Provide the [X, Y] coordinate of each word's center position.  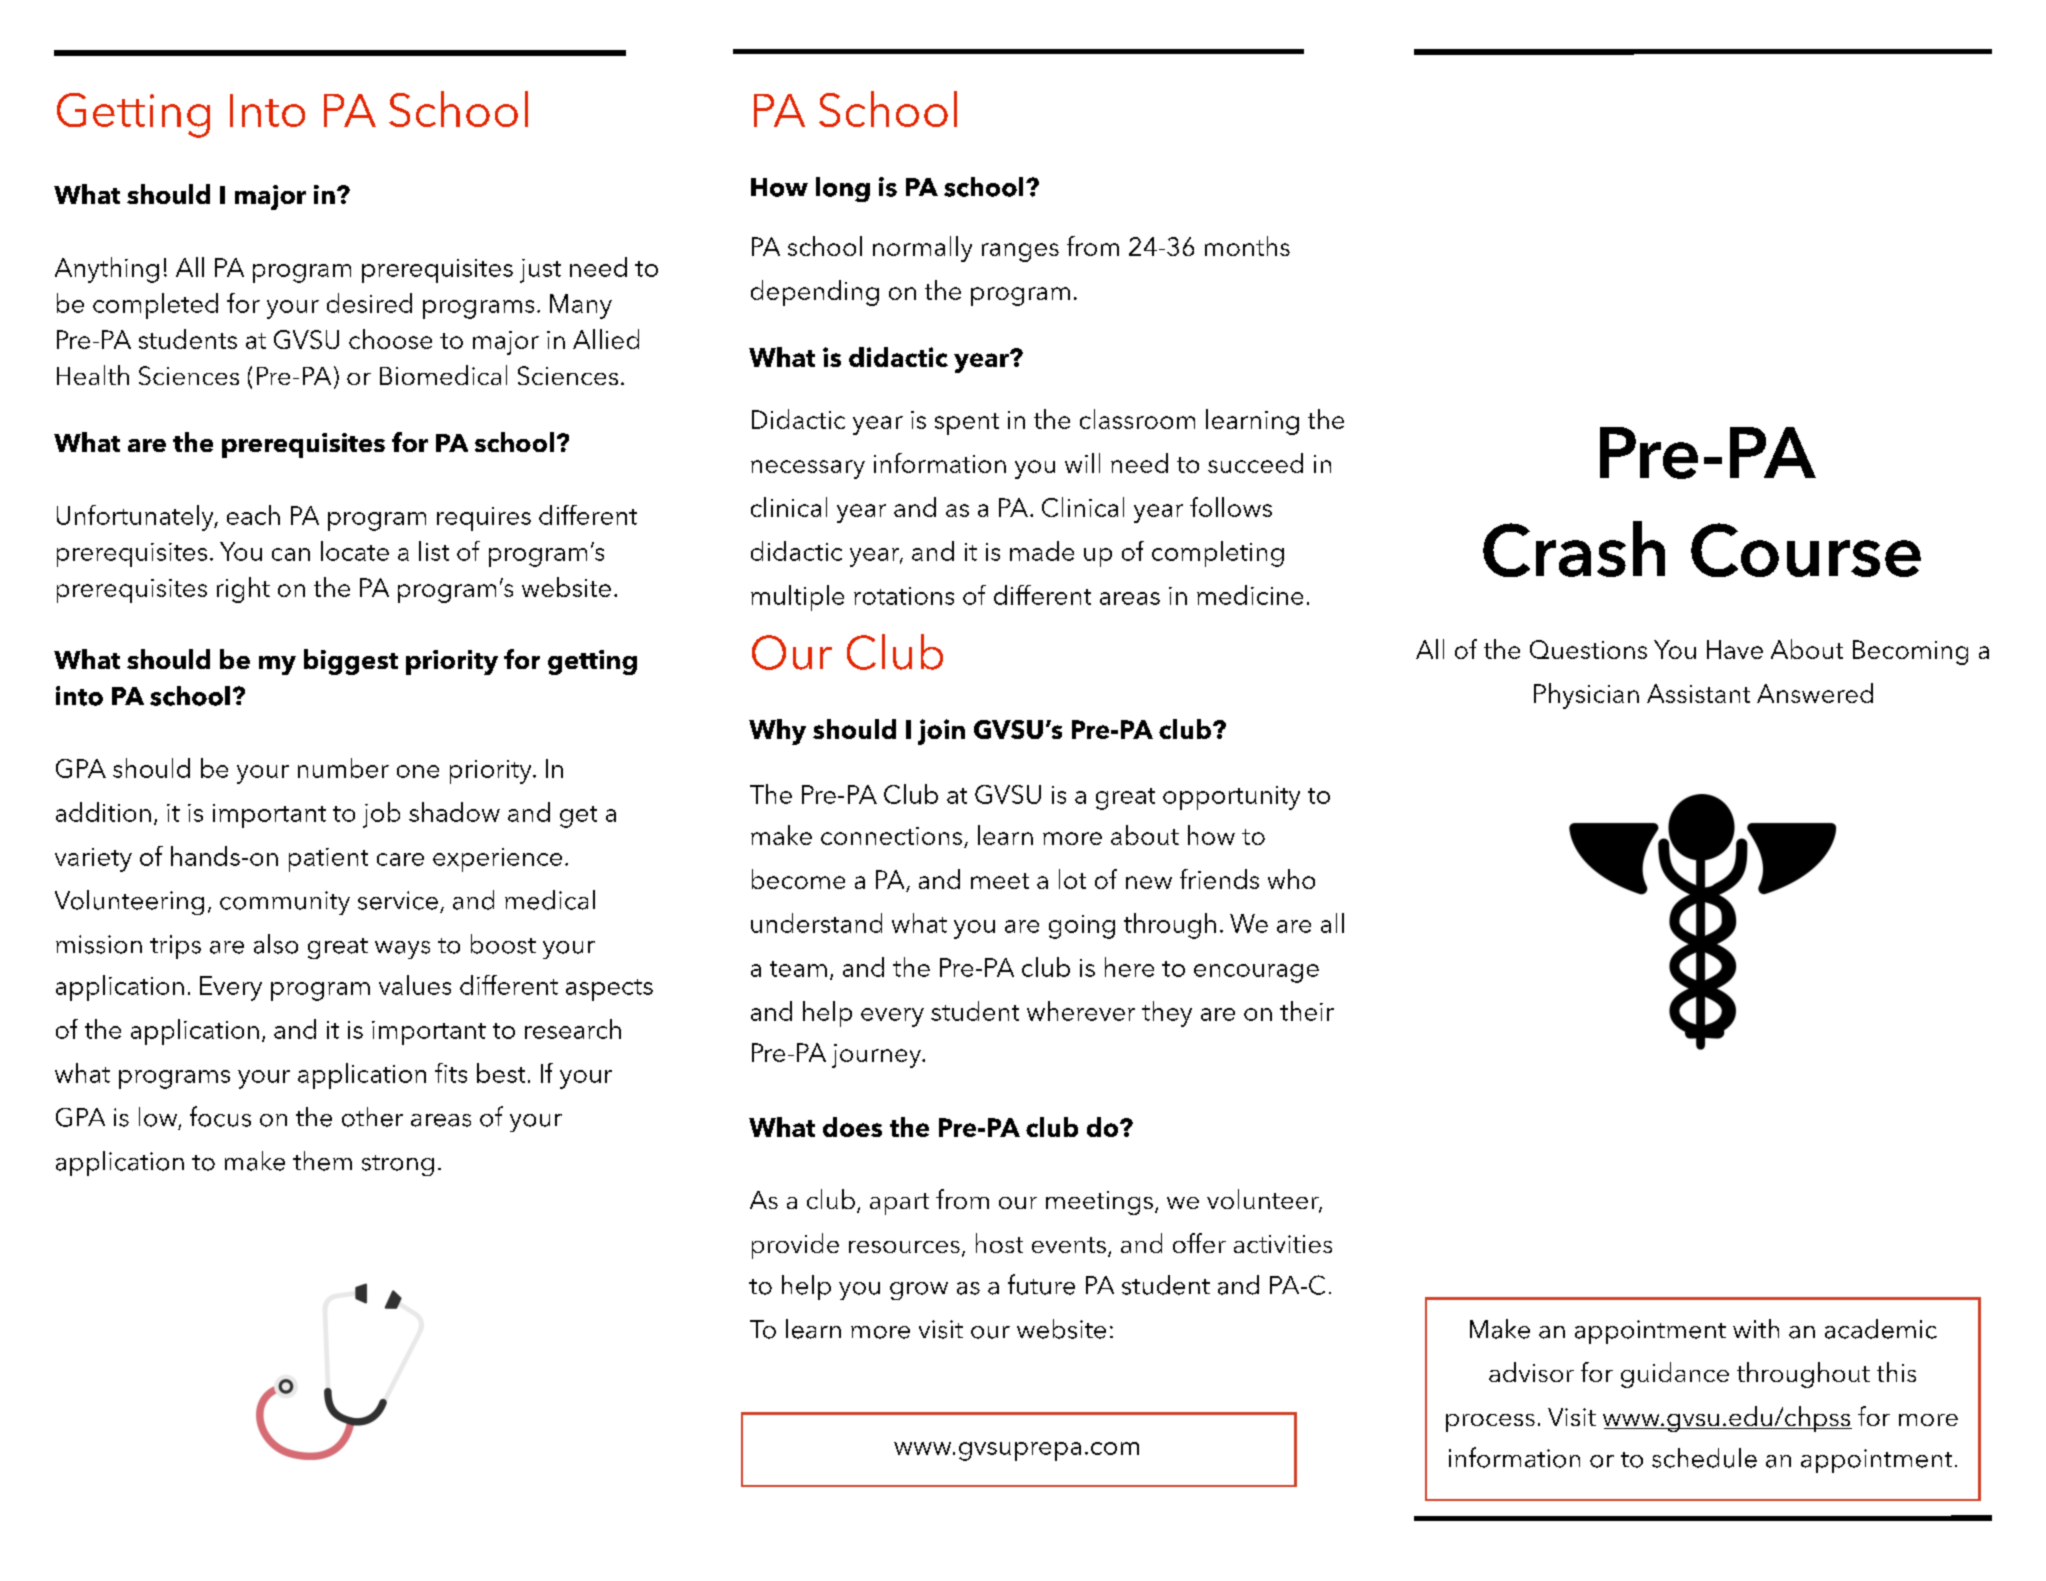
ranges [1020, 252]
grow [919, 1291]
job [381, 815]
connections [891, 836]
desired [369, 303]
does [852, 1127]
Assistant [1698, 693]
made [1042, 551]
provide [795, 1246]
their [1307, 1011]
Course [1806, 550]
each [253, 515]
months [1247, 246]
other [372, 1117]
